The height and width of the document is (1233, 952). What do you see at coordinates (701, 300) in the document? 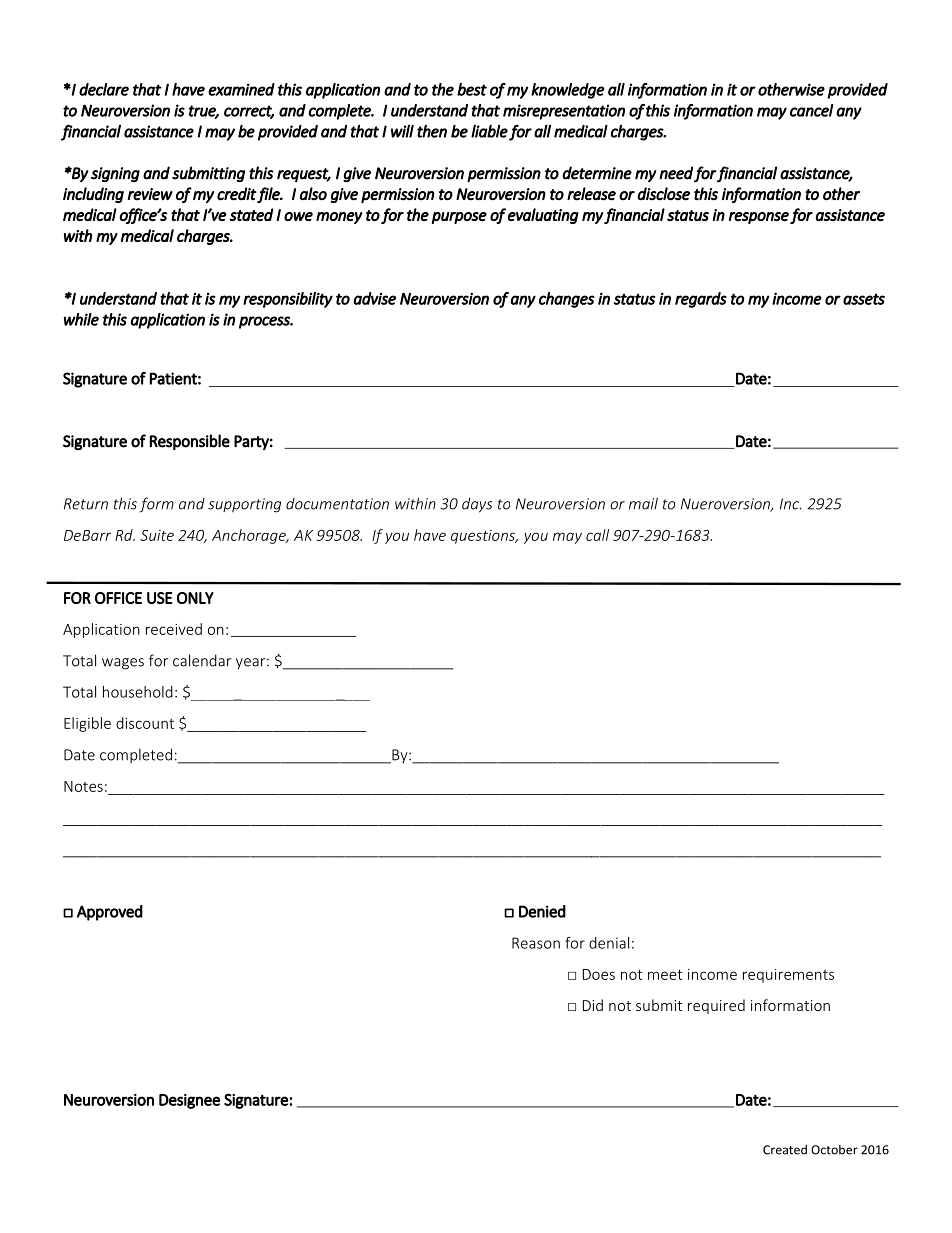
I see `regards` at bounding box center [701, 300].
